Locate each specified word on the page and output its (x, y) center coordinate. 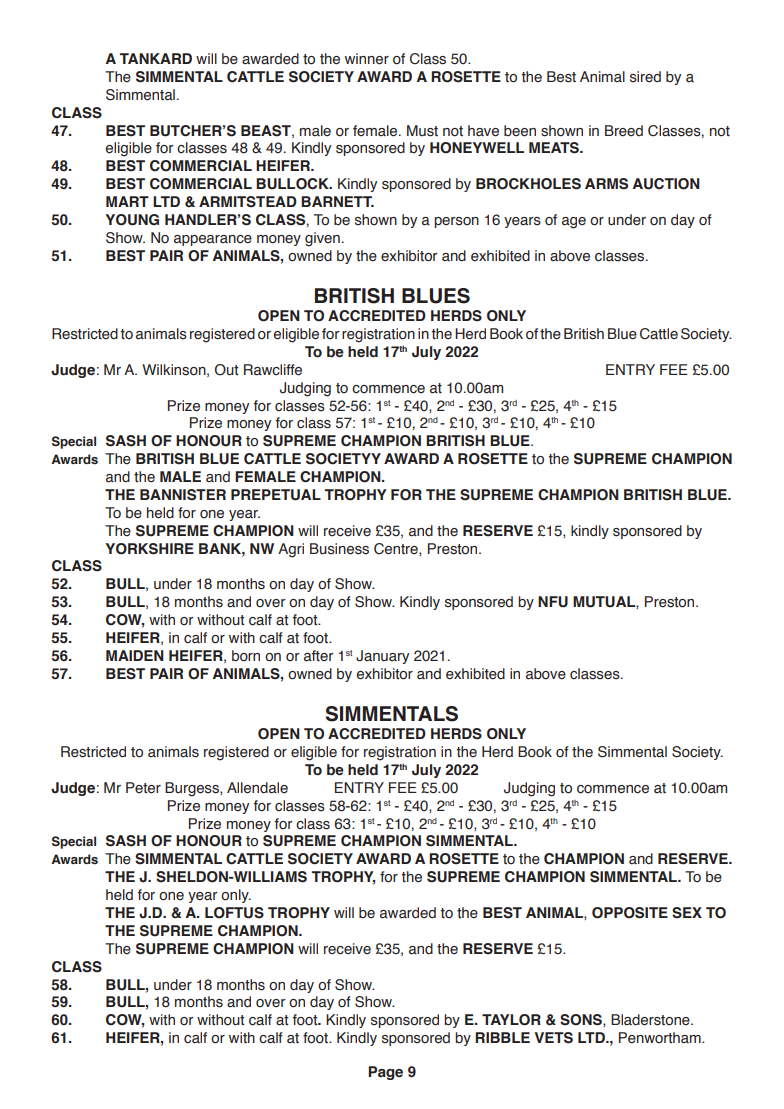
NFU (553, 602)
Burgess (193, 789)
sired (645, 77)
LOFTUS (234, 913)
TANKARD (156, 58)
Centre (397, 549)
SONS (582, 1020)
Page (385, 1073)
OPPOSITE (630, 913)
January (382, 657)
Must (422, 131)
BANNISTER (183, 495)
